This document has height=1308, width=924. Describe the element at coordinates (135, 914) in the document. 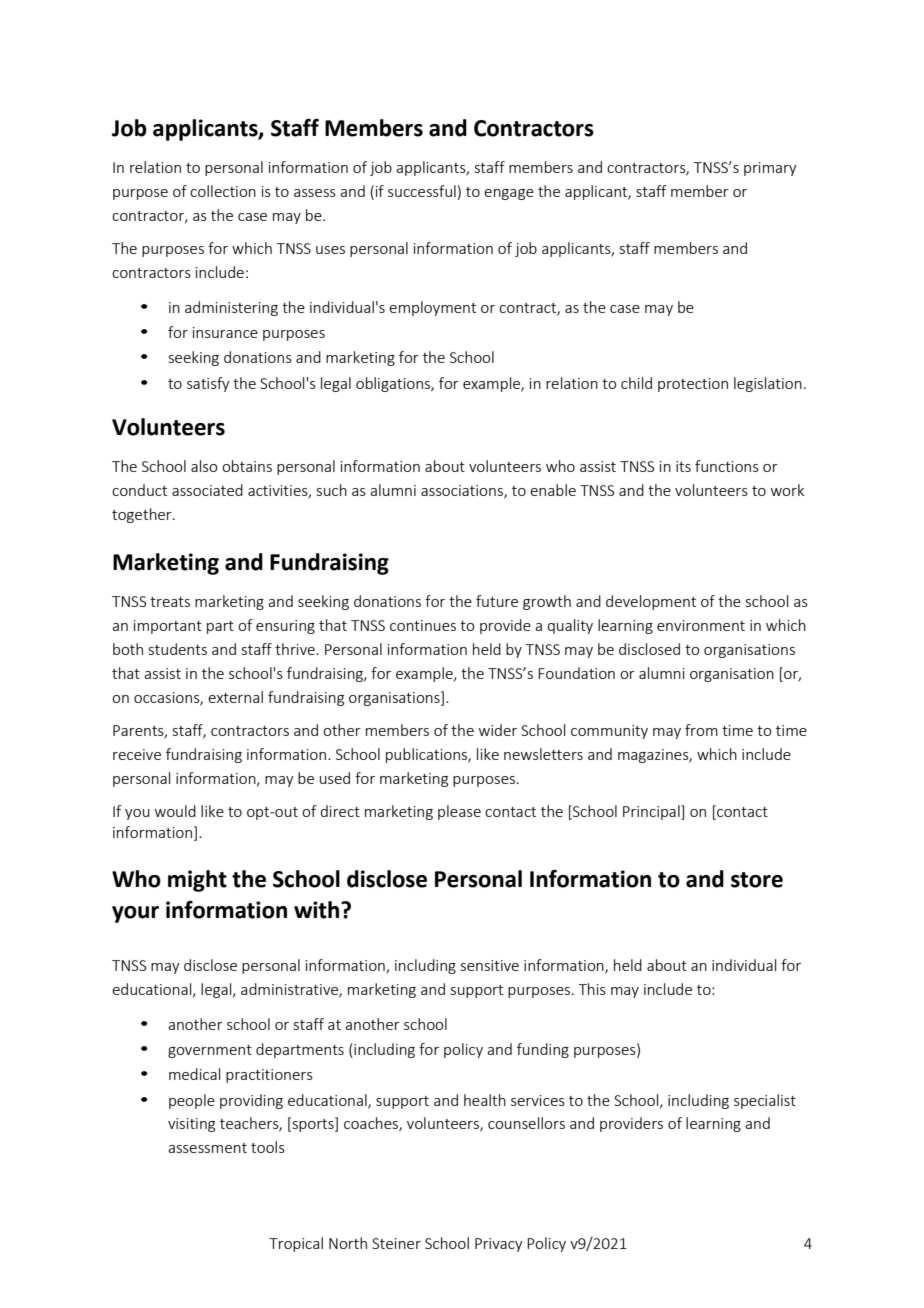

I see `your` at that location.
